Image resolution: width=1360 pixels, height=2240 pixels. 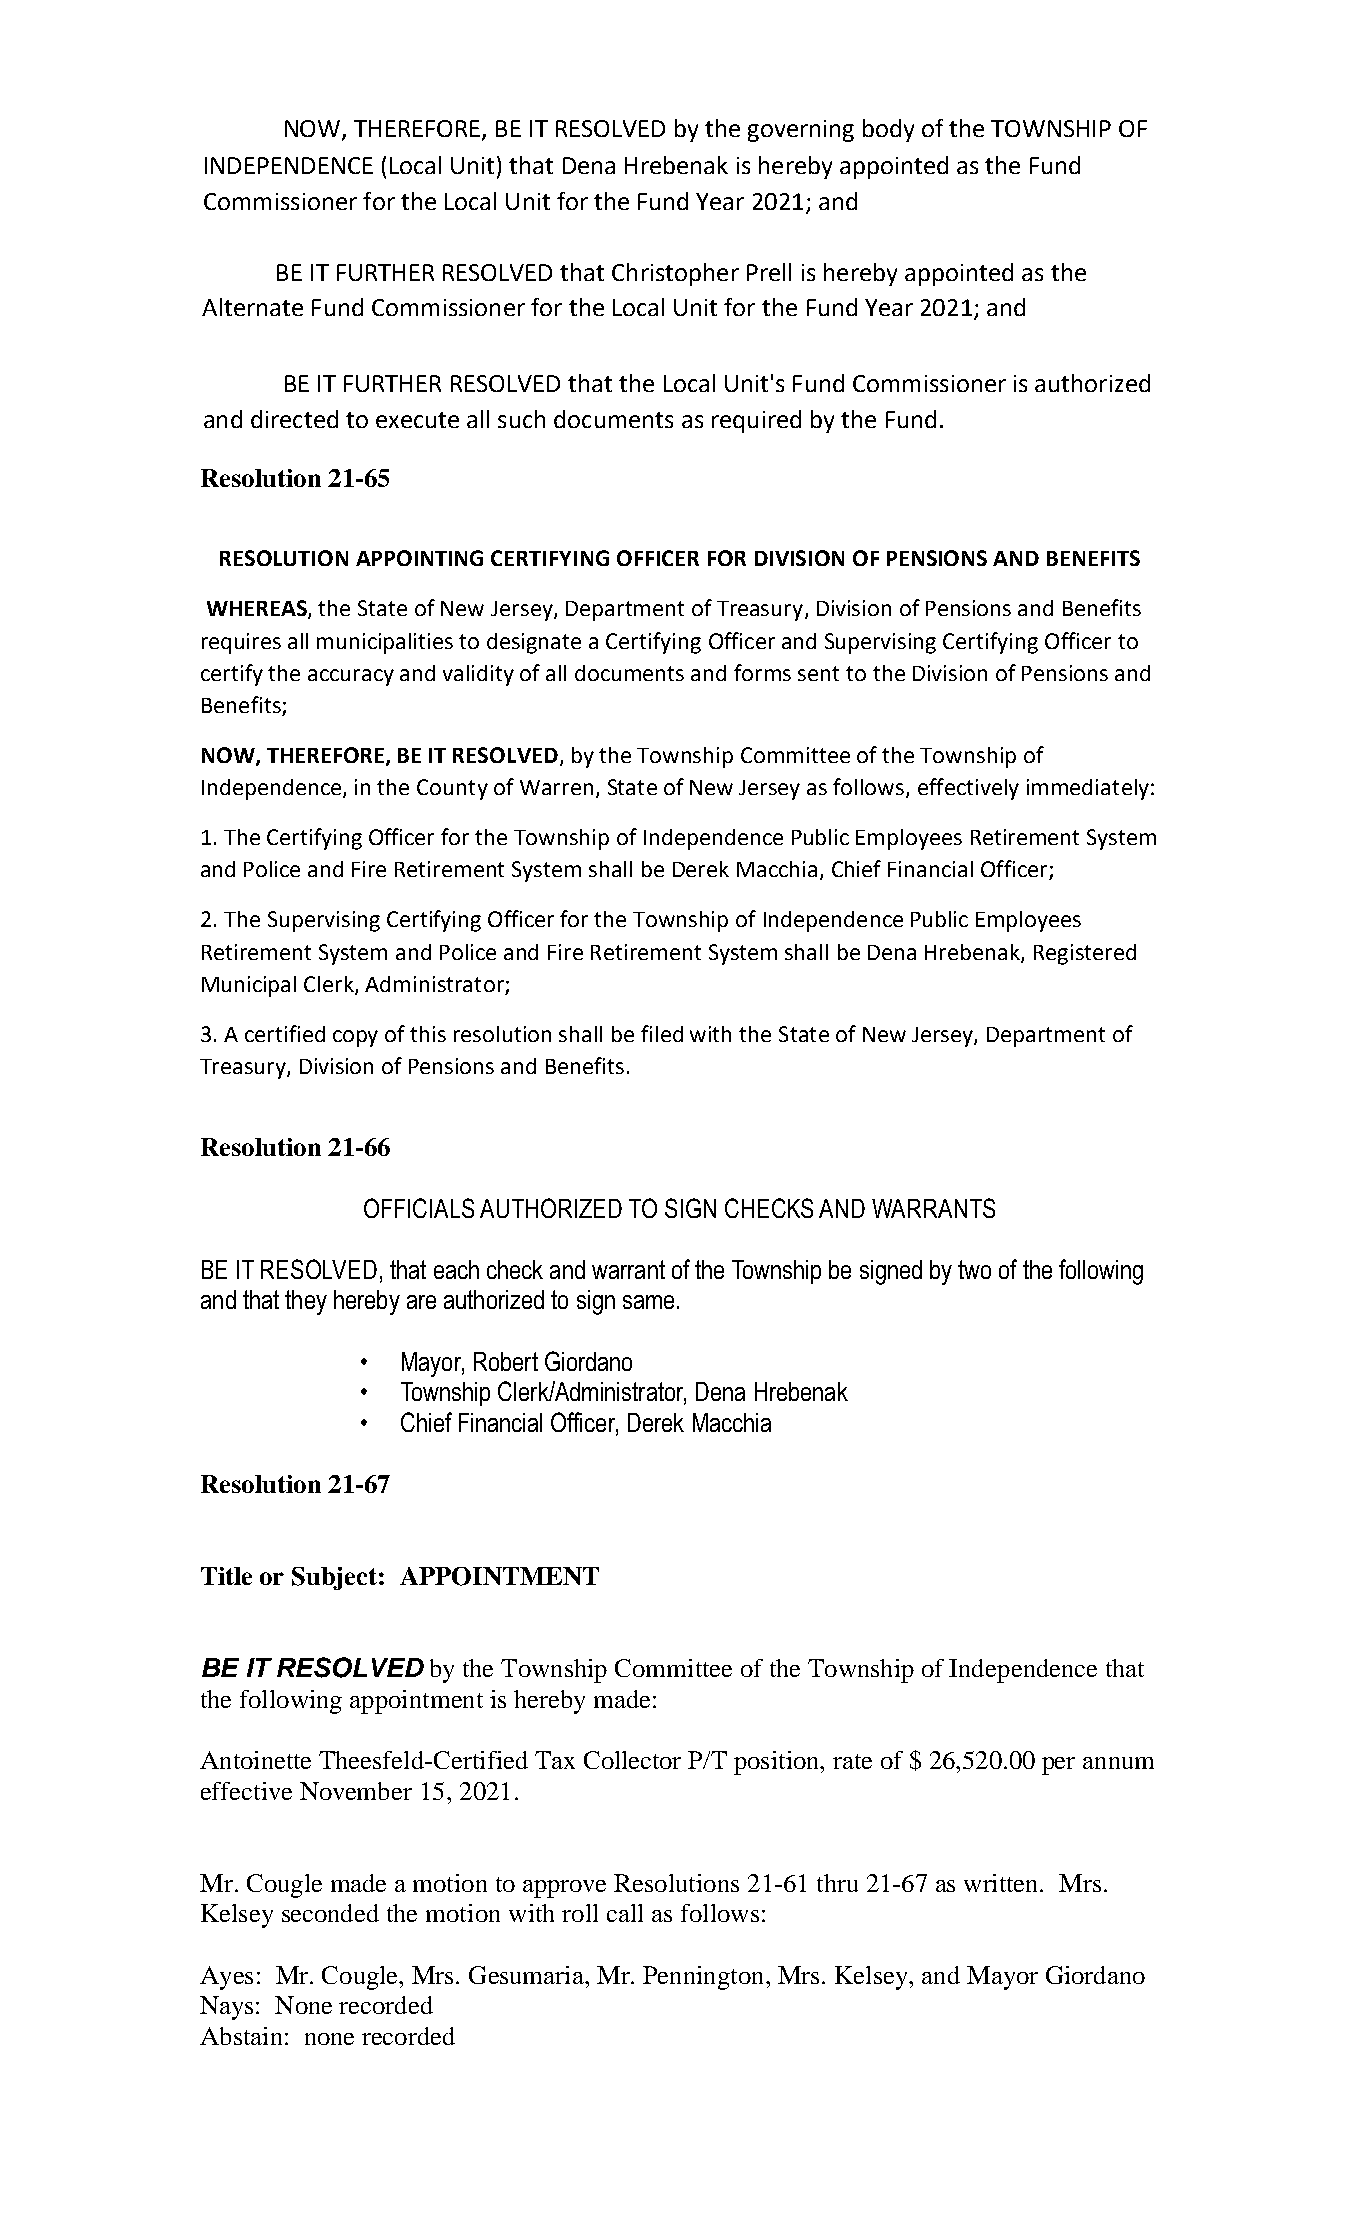 I want to click on written, so click(x=1002, y=1883).
